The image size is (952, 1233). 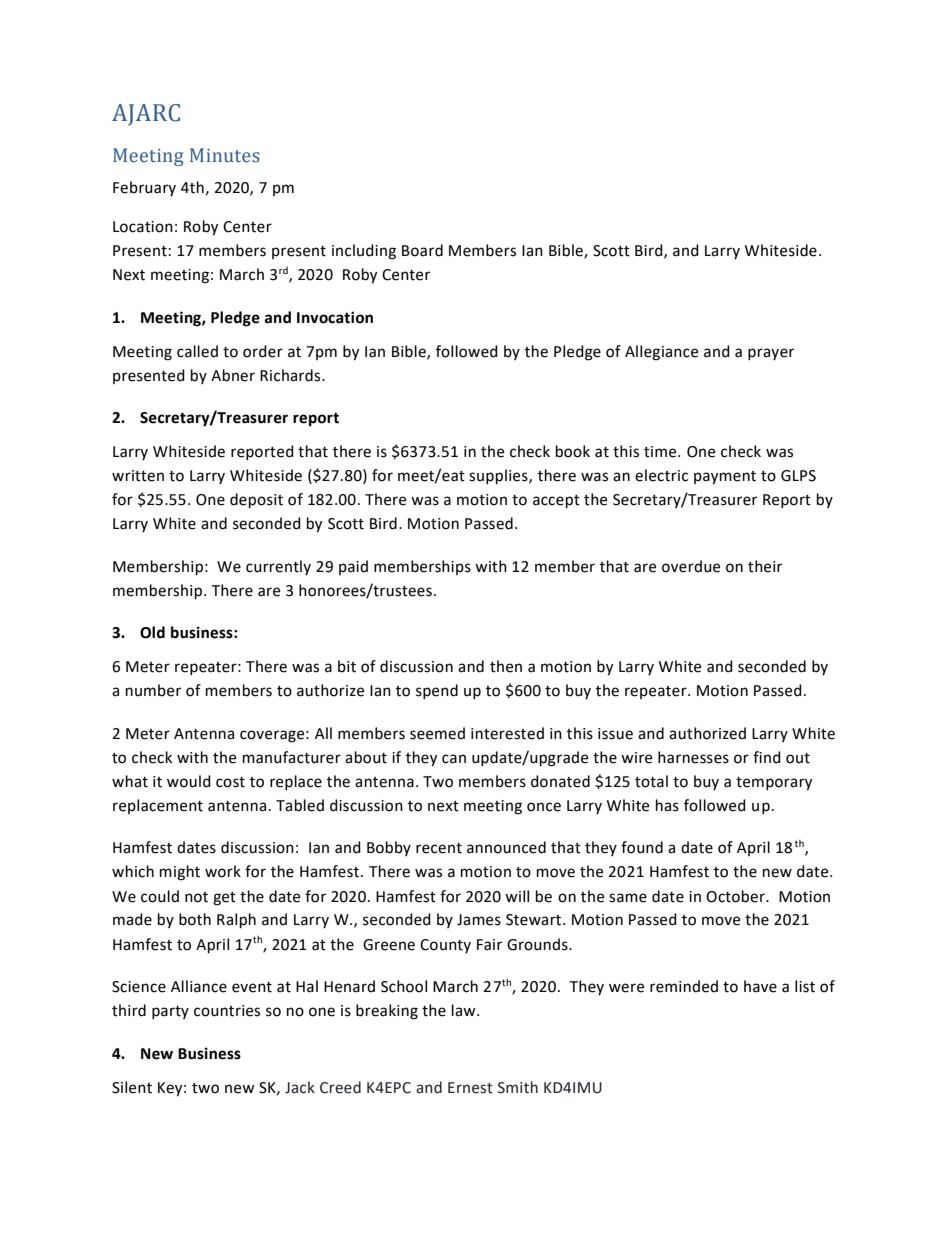 What do you see at coordinates (667, 805) in the screenshot?
I see `has` at bounding box center [667, 805].
